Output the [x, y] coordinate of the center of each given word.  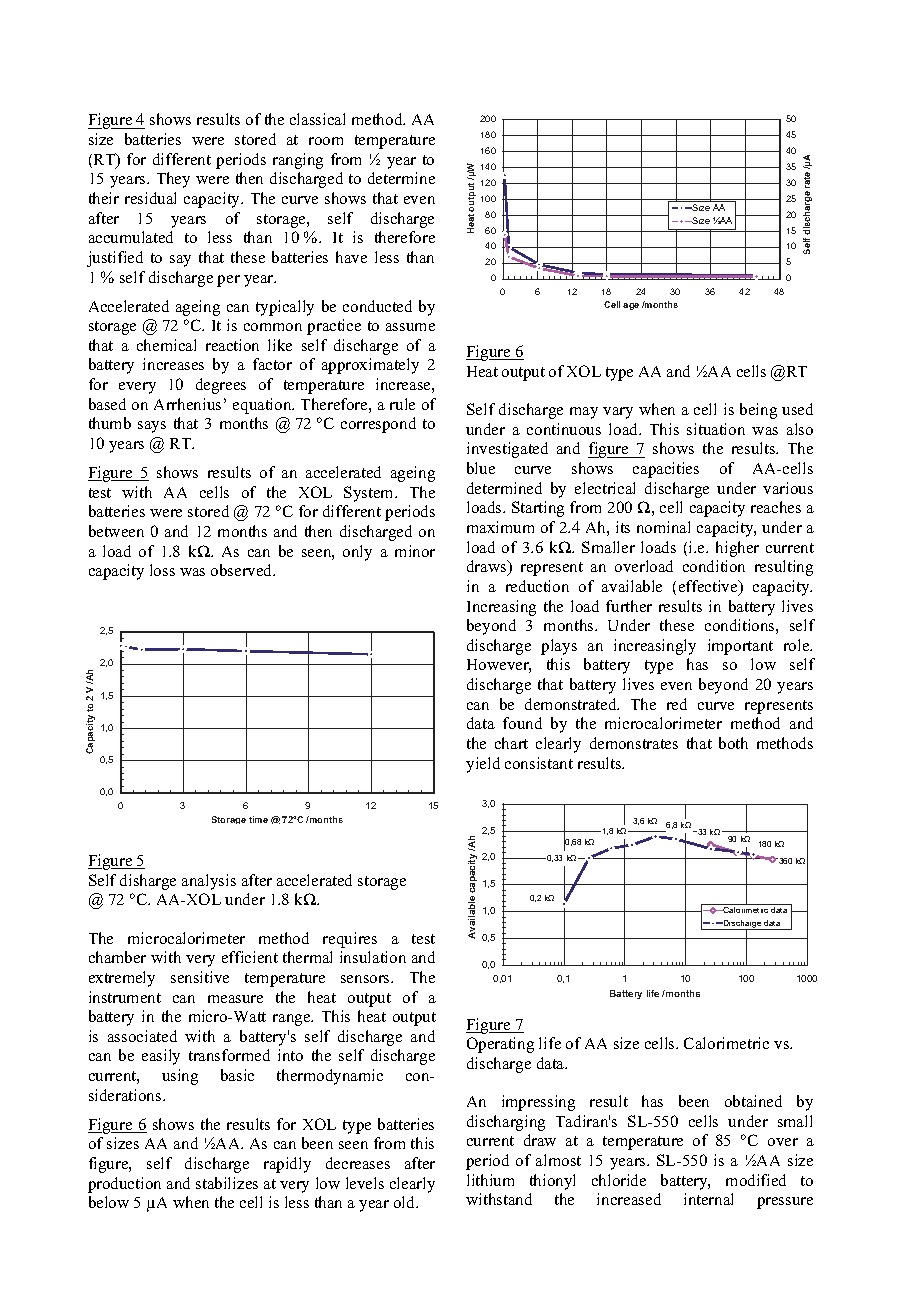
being [758, 411]
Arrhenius [187, 404]
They [173, 180]
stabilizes [227, 1183]
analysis [209, 882]
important [740, 647]
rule [402, 404]
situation [716, 429]
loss [162, 570]
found [522, 723]
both [733, 743]
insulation [373, 957]
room [326, 141]
